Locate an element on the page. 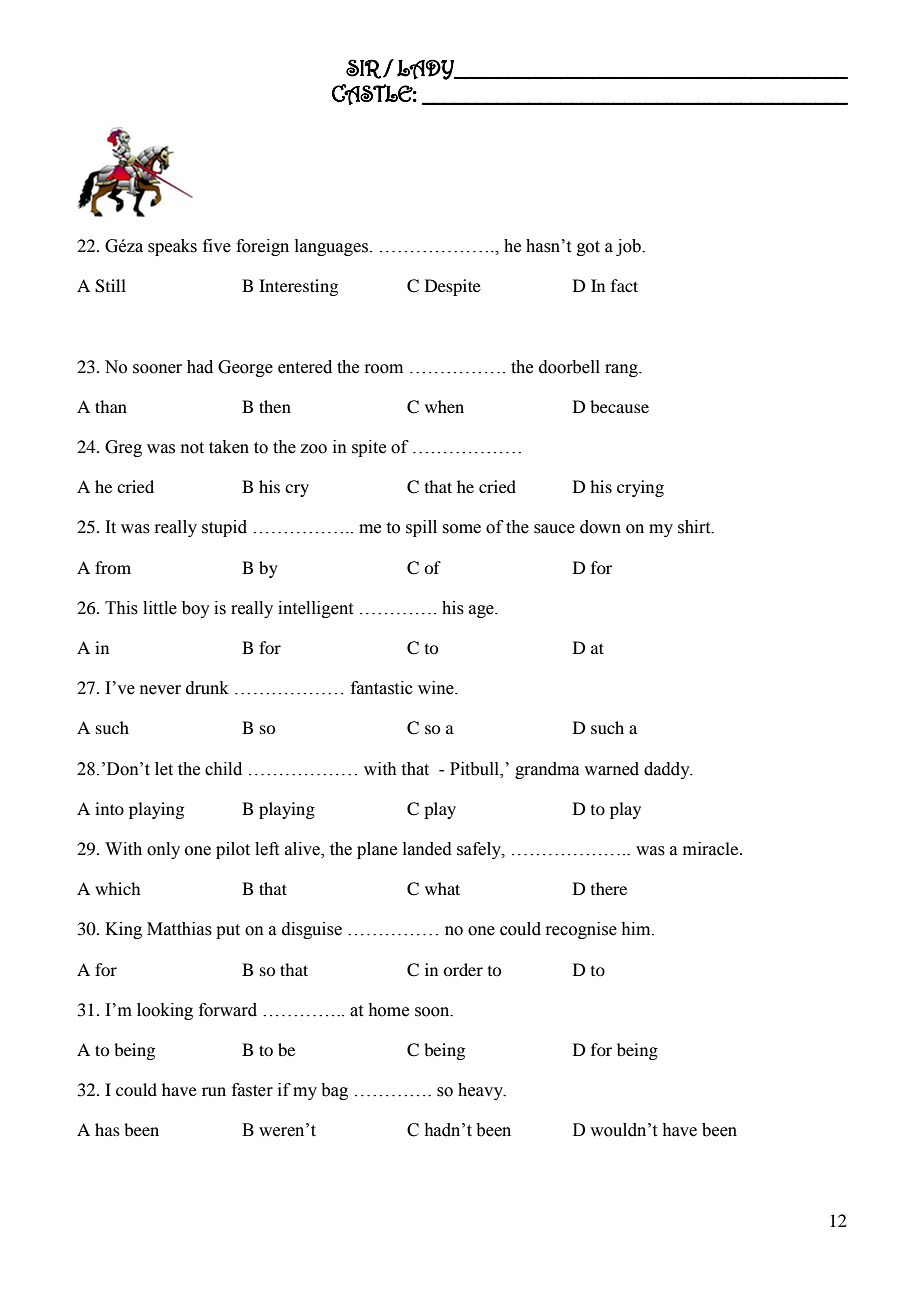 Image resolution: width=924 pixels, height=1308 pixels. job is located at coordinates (629, 247).
